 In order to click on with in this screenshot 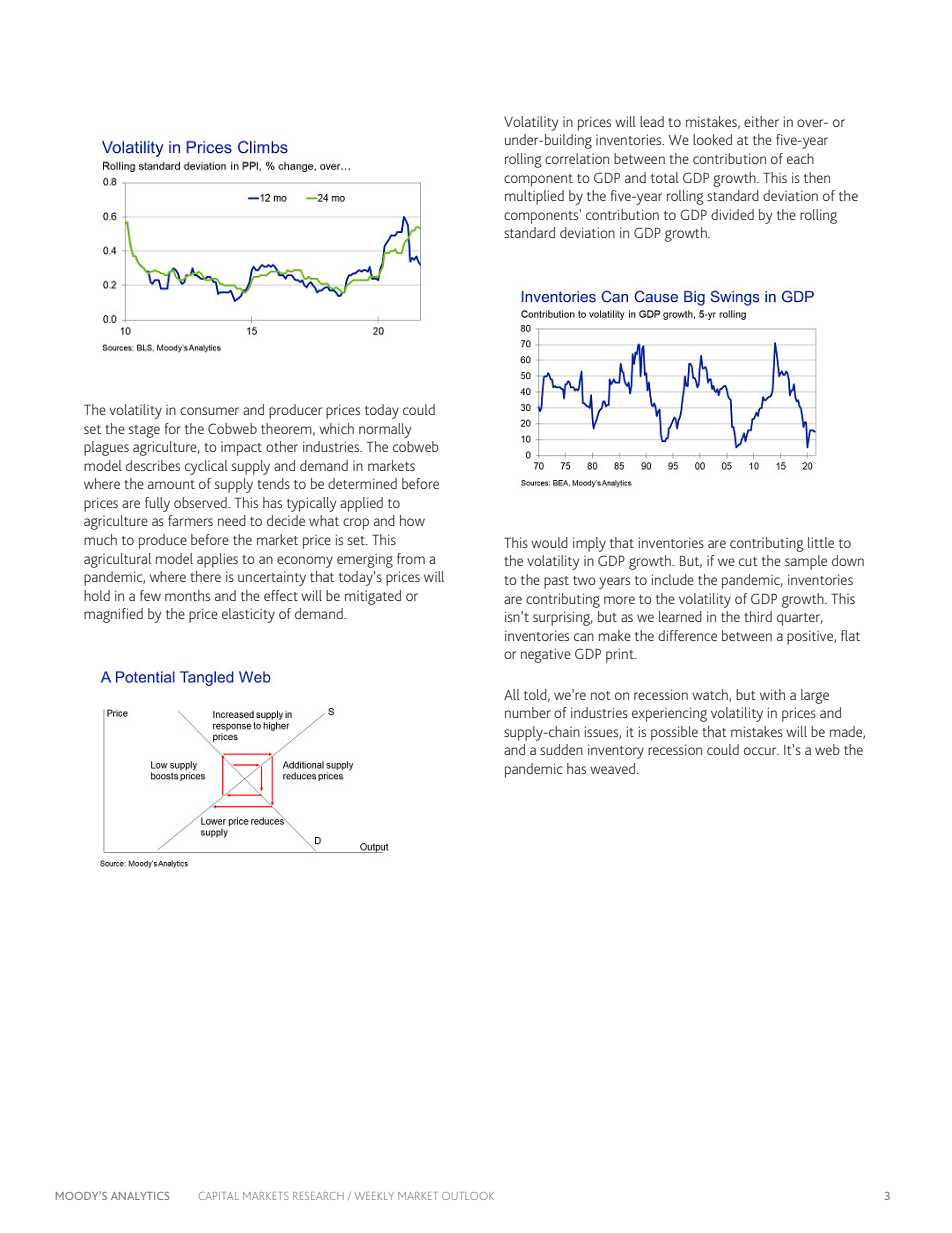, I will do `click(772, 694)`.
